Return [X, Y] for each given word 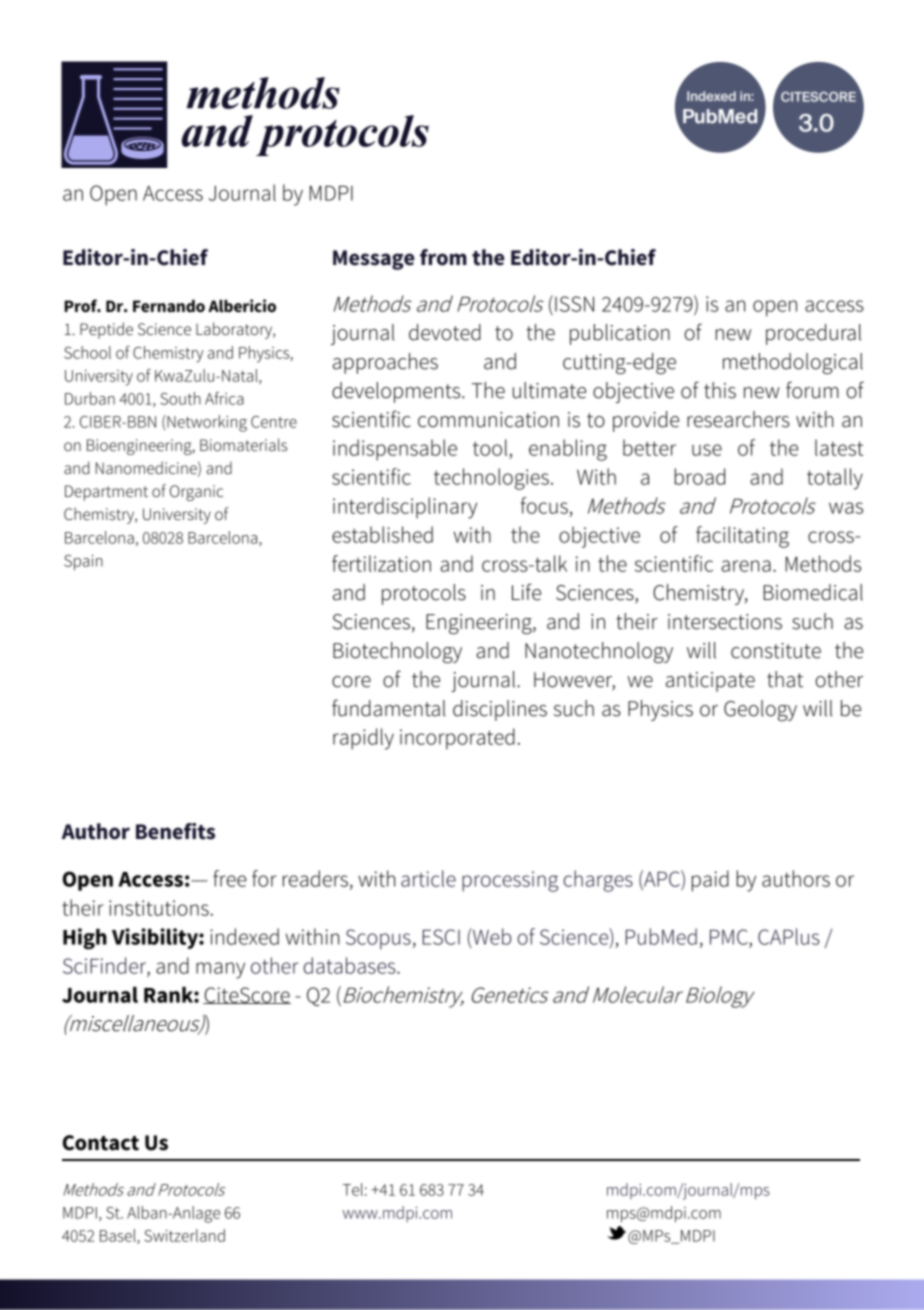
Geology [760, 710]
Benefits [175, 831]
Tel [353, 1189]
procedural [813, 334]
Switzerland [185, 1235]
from [443, 257]
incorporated [457, 739]
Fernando [169, 306]
